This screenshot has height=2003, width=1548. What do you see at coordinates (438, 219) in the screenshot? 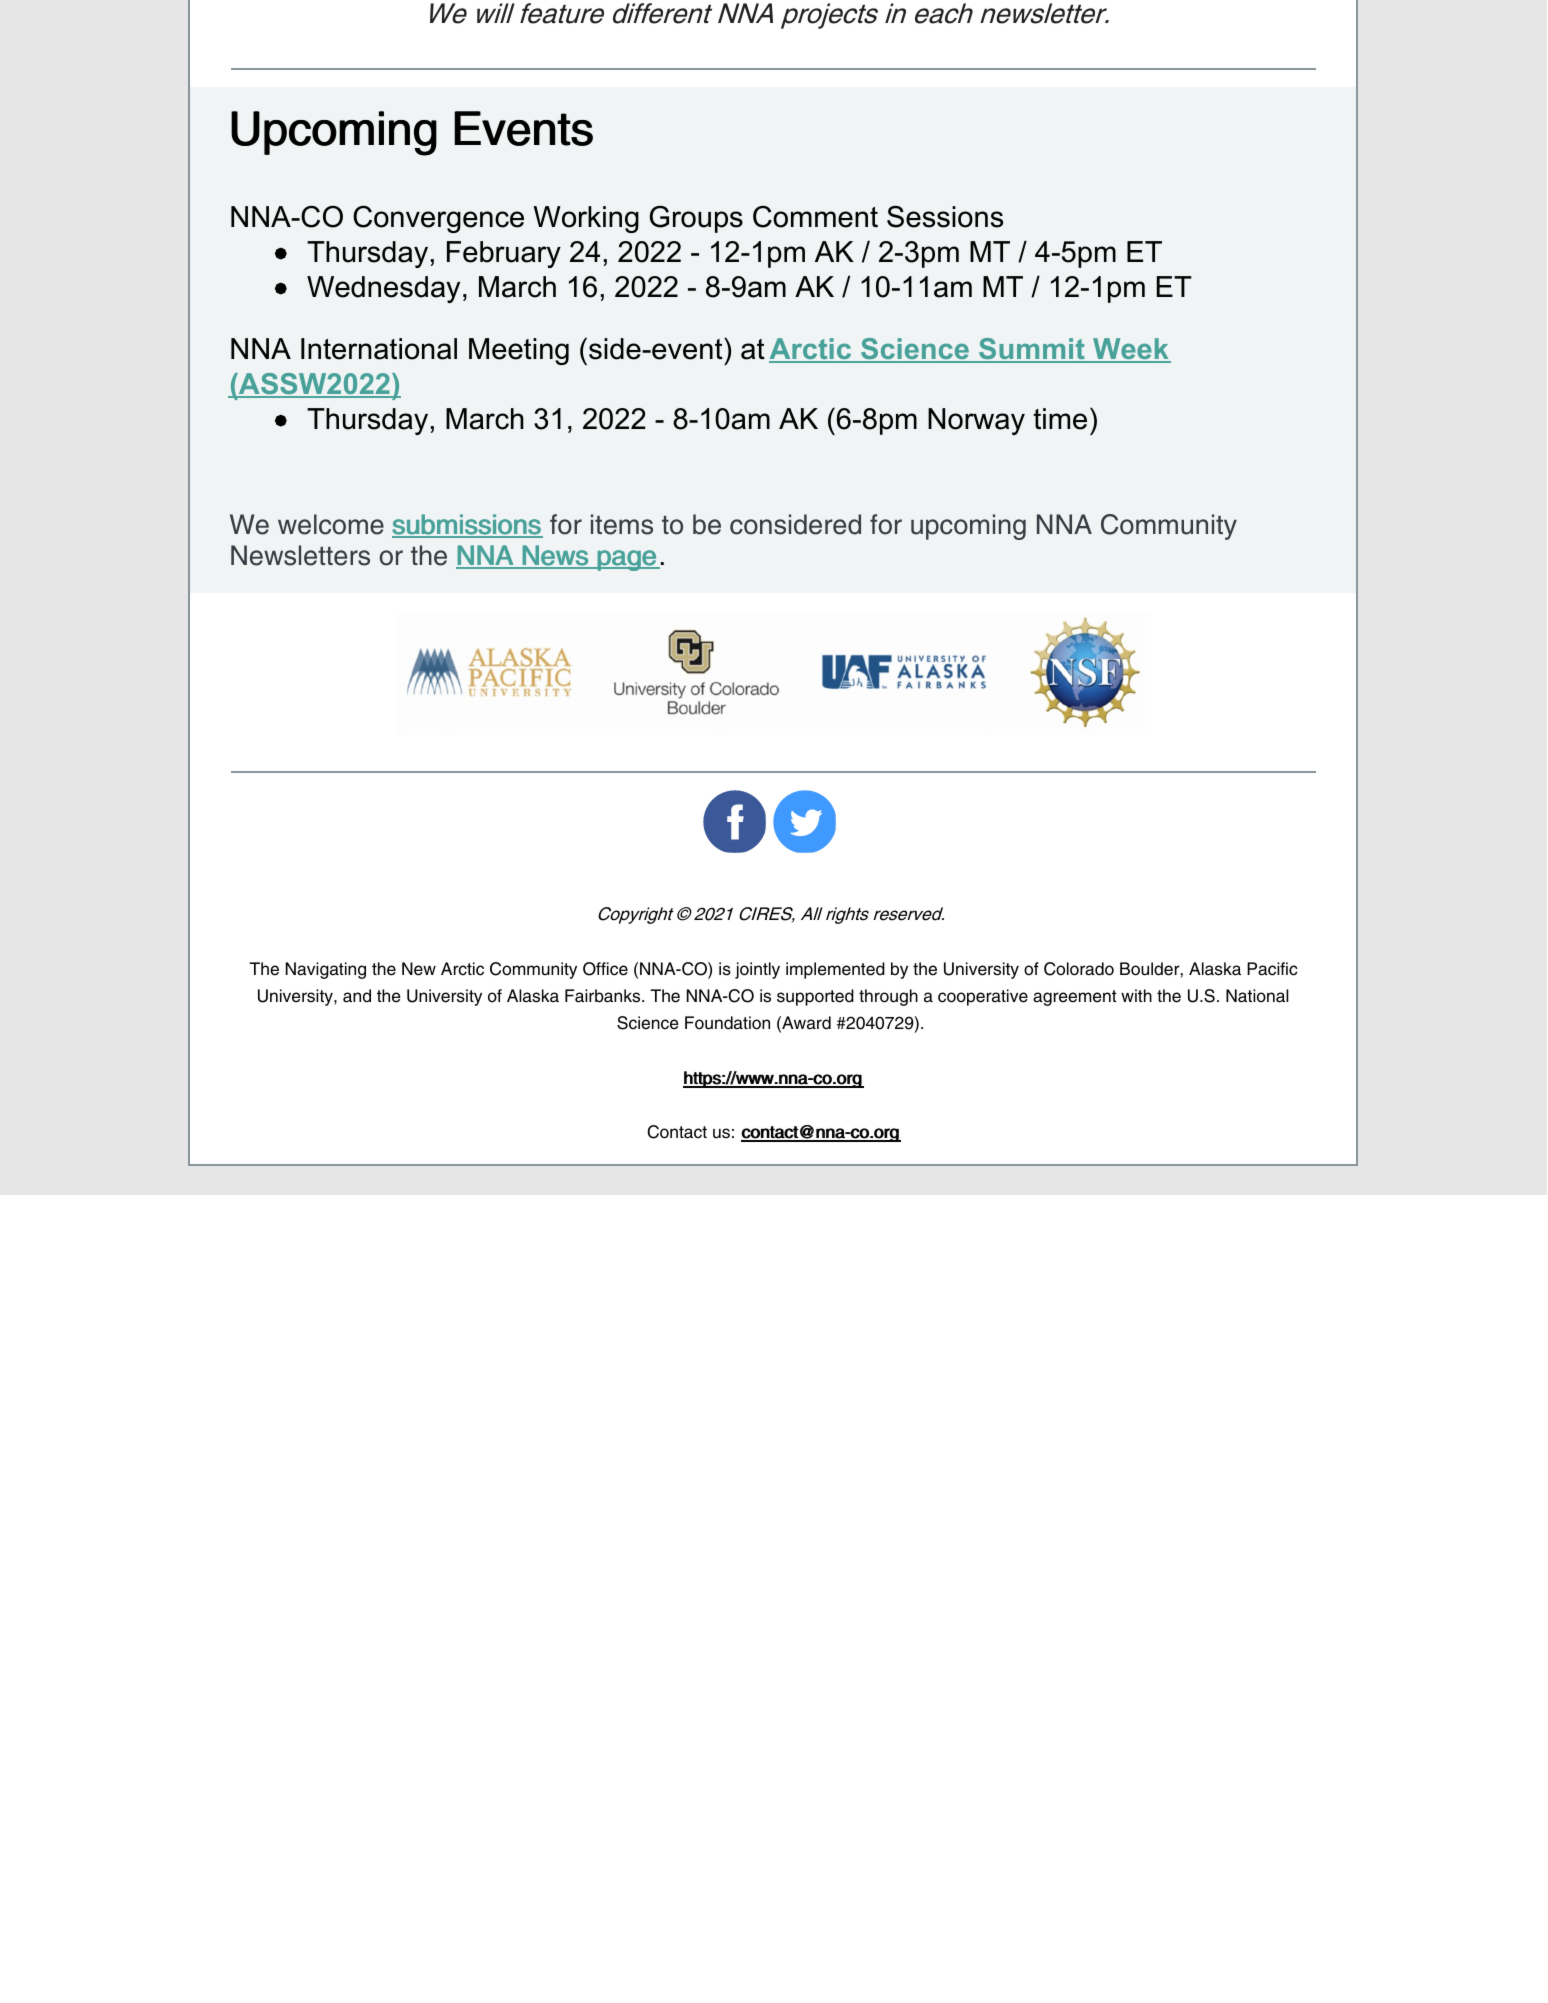
I see `Convergence` at bounding box center [438, 219].
